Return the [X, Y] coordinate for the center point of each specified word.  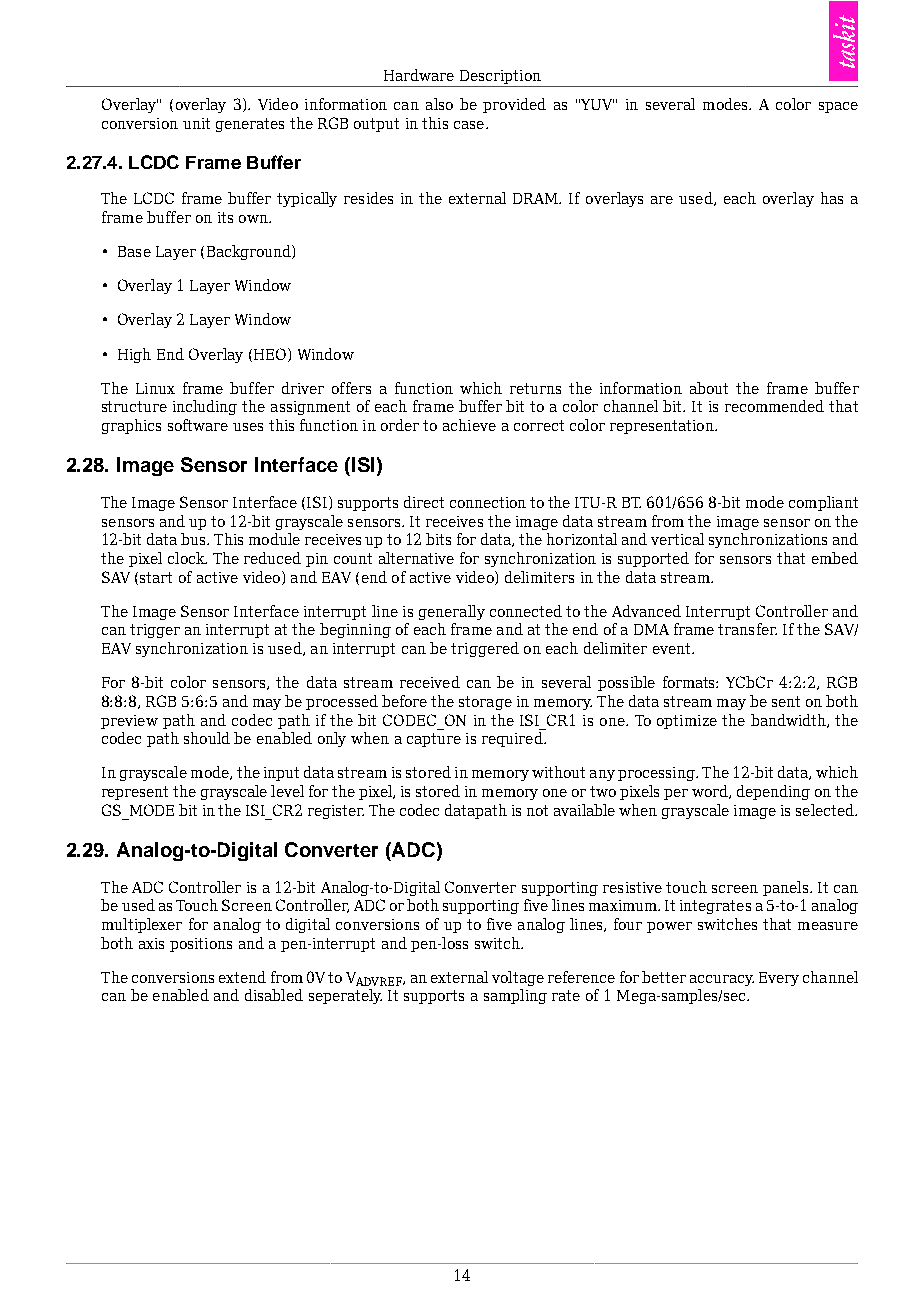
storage [485, 703]
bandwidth [789, 721]
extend [242, 977]
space [838, 107]
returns [535, 388]
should [207, 738]
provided [514, 105]
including [205, 407]
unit [196, 123]
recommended [774, 406]
